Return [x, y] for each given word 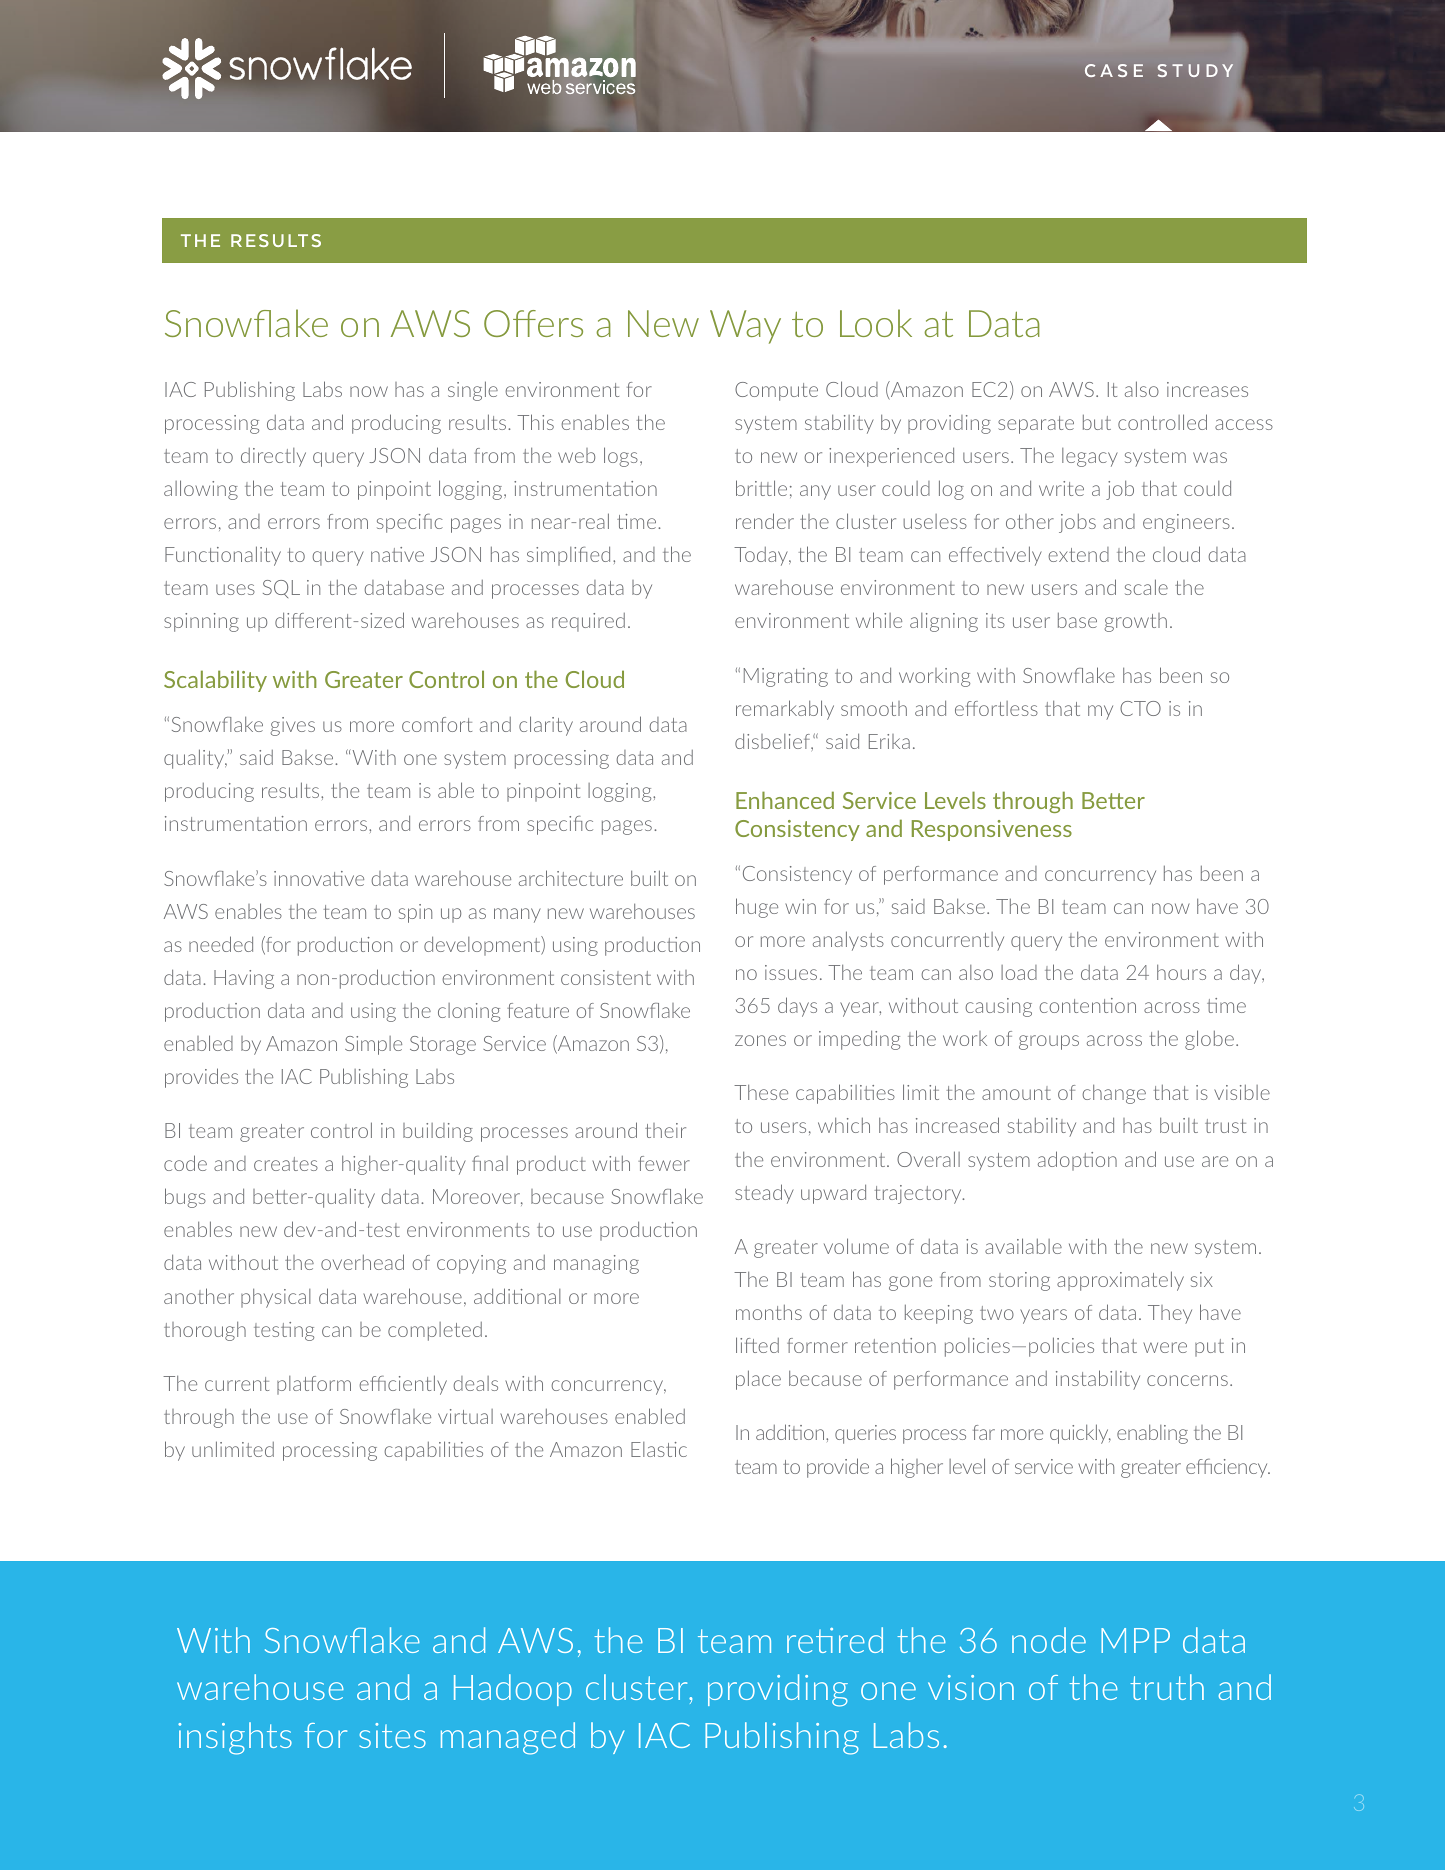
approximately [1120, 1281]
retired [835, 1640]
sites [392, 1735]
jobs [1077, 523]
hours [1181, 972]
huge [757, 908]
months [769, 1312]
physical [276, 1298]
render [765, 521]
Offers [533, 323]
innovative [319, 878]
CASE [1114, 70]
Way [745, 327]
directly [273, 457]
